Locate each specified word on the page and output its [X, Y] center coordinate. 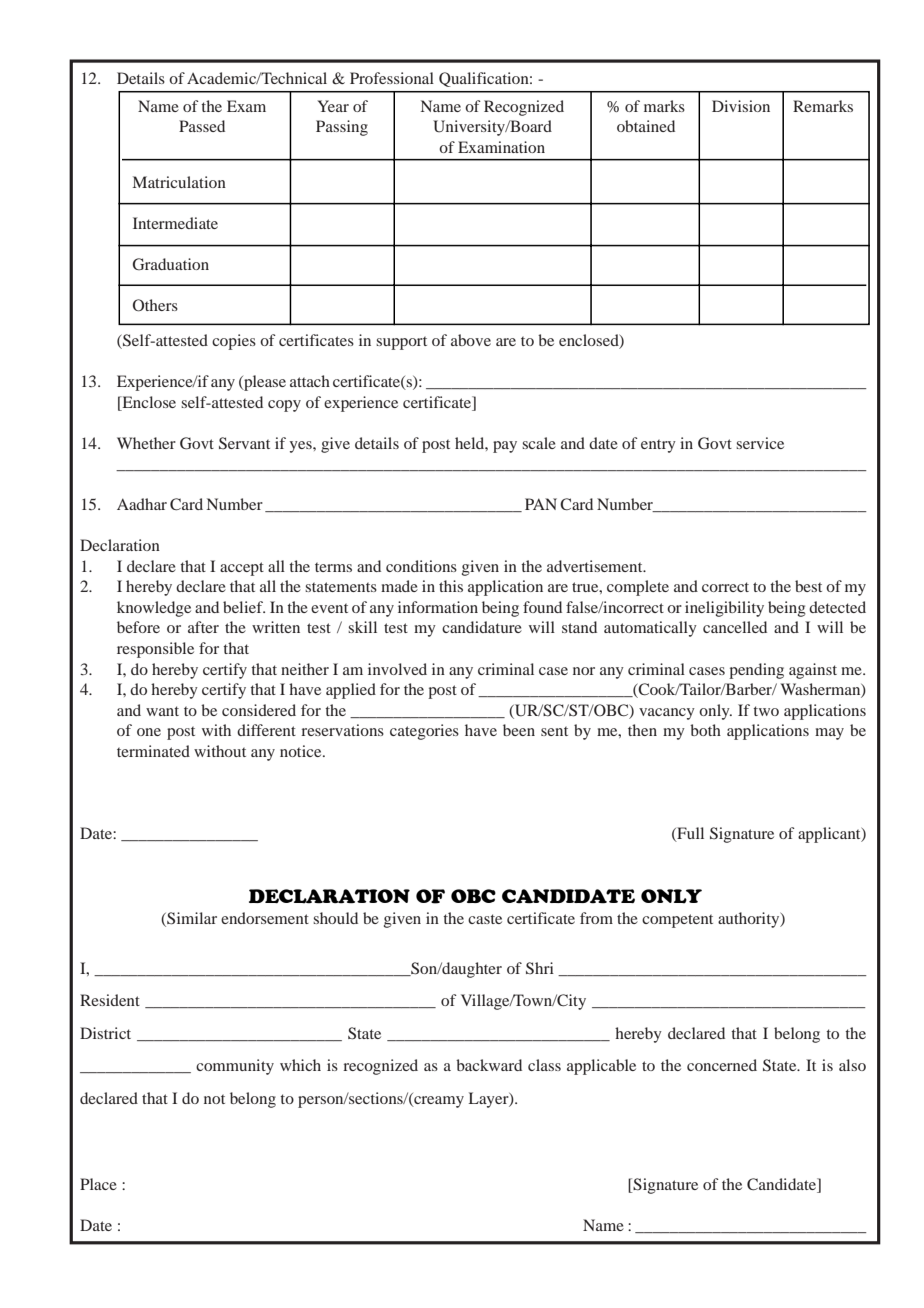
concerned [722, 1065]
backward [489, 1065]
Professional [392, 78]
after [203, 627]
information [438, 607]
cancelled [735, 627]
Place [98, 1184]
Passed [202, 126]
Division [741, 106]
